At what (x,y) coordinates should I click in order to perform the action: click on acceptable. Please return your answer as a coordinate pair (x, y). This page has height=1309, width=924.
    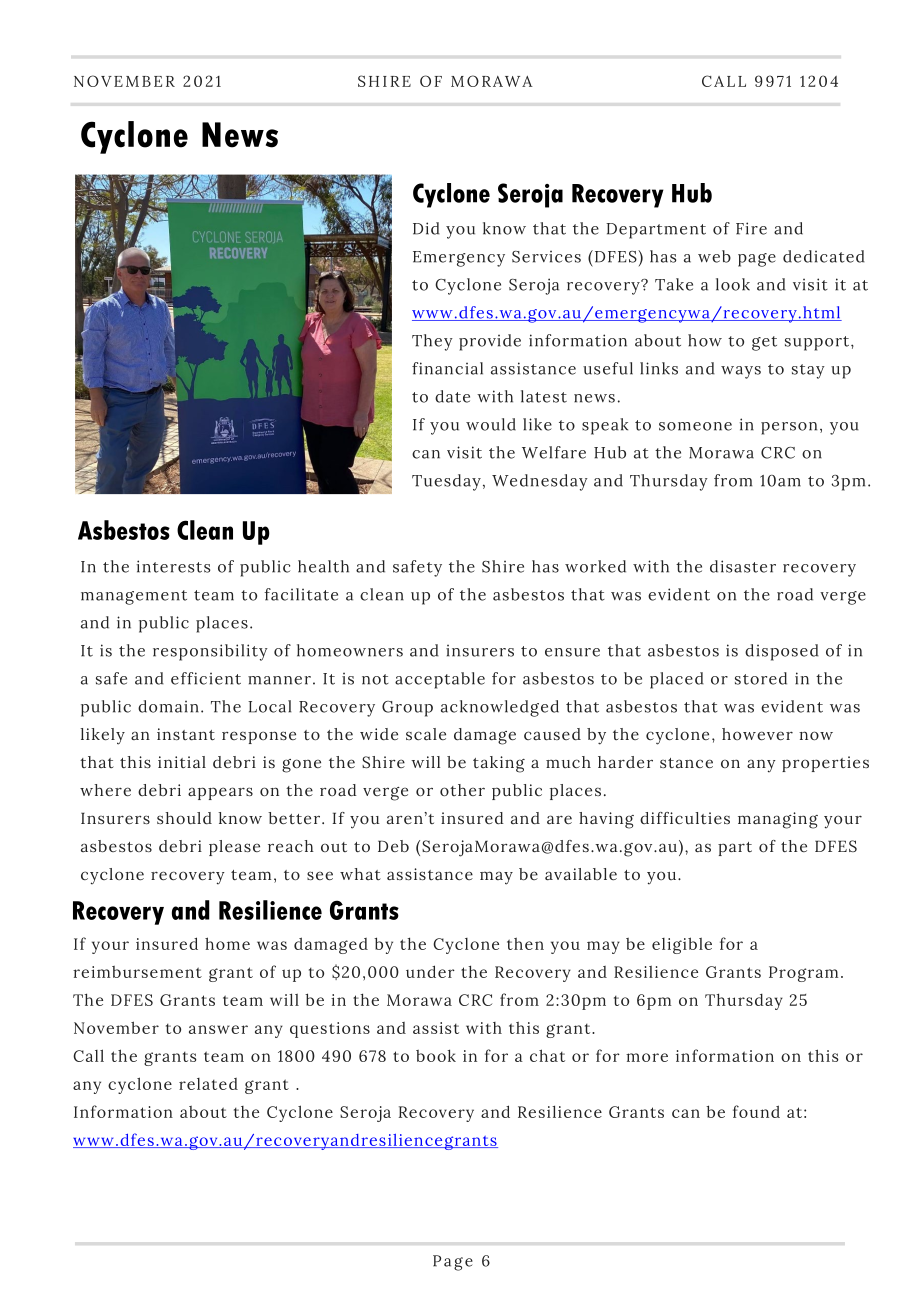
    Looking at the image, I should click on (440, 680).
